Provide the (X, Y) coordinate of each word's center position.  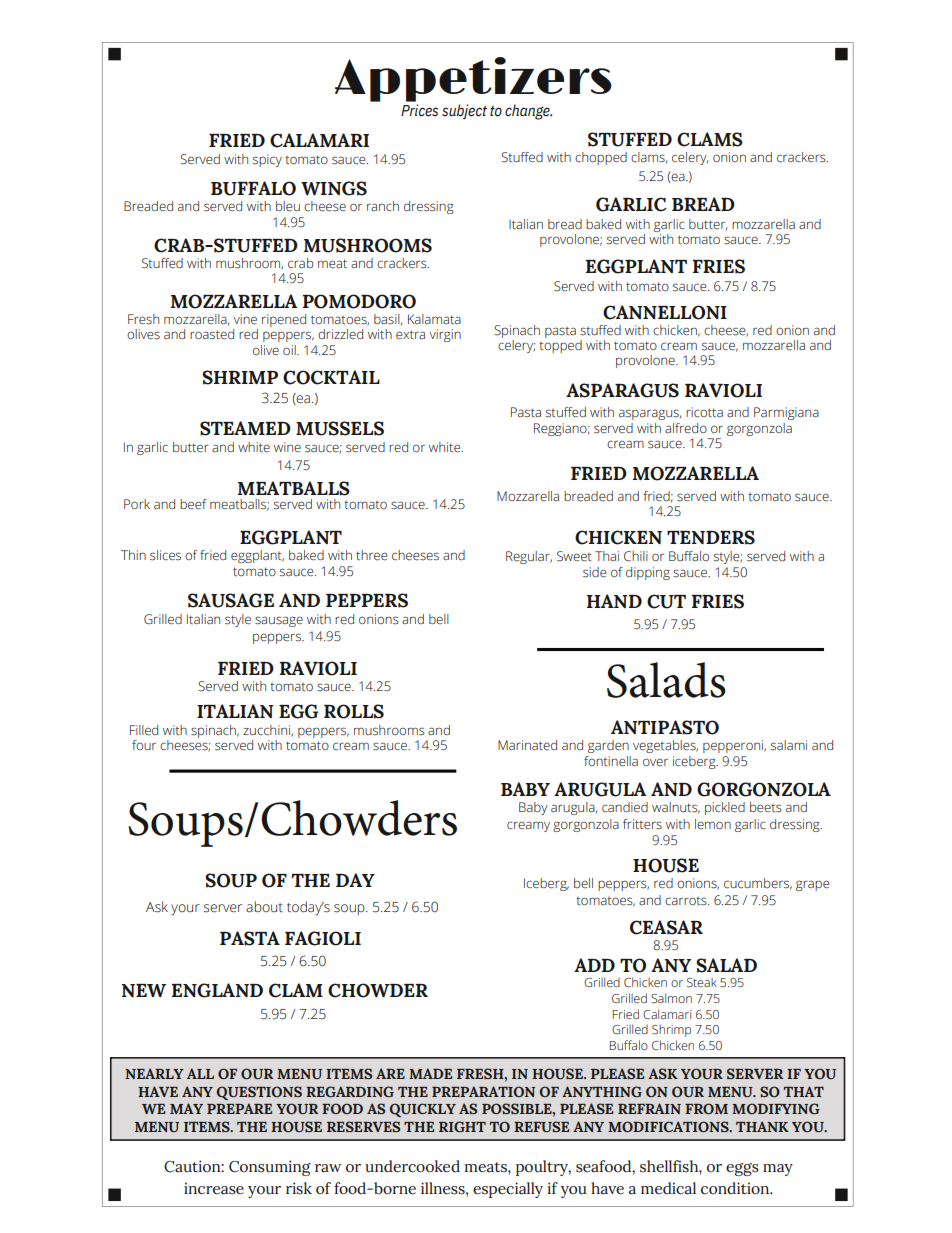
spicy (267, 160)
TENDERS (711, 537)
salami (789, 745)
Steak (702, 982)
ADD (594, 965)
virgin (445, 335)
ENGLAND (217, 990)
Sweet (574, 556)
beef (193, 504)
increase (214, 1188)
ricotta (704, 412)
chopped (601, 158)
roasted (212, 334)
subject (464, 111)
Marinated (527, 745)
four (144, 745)
